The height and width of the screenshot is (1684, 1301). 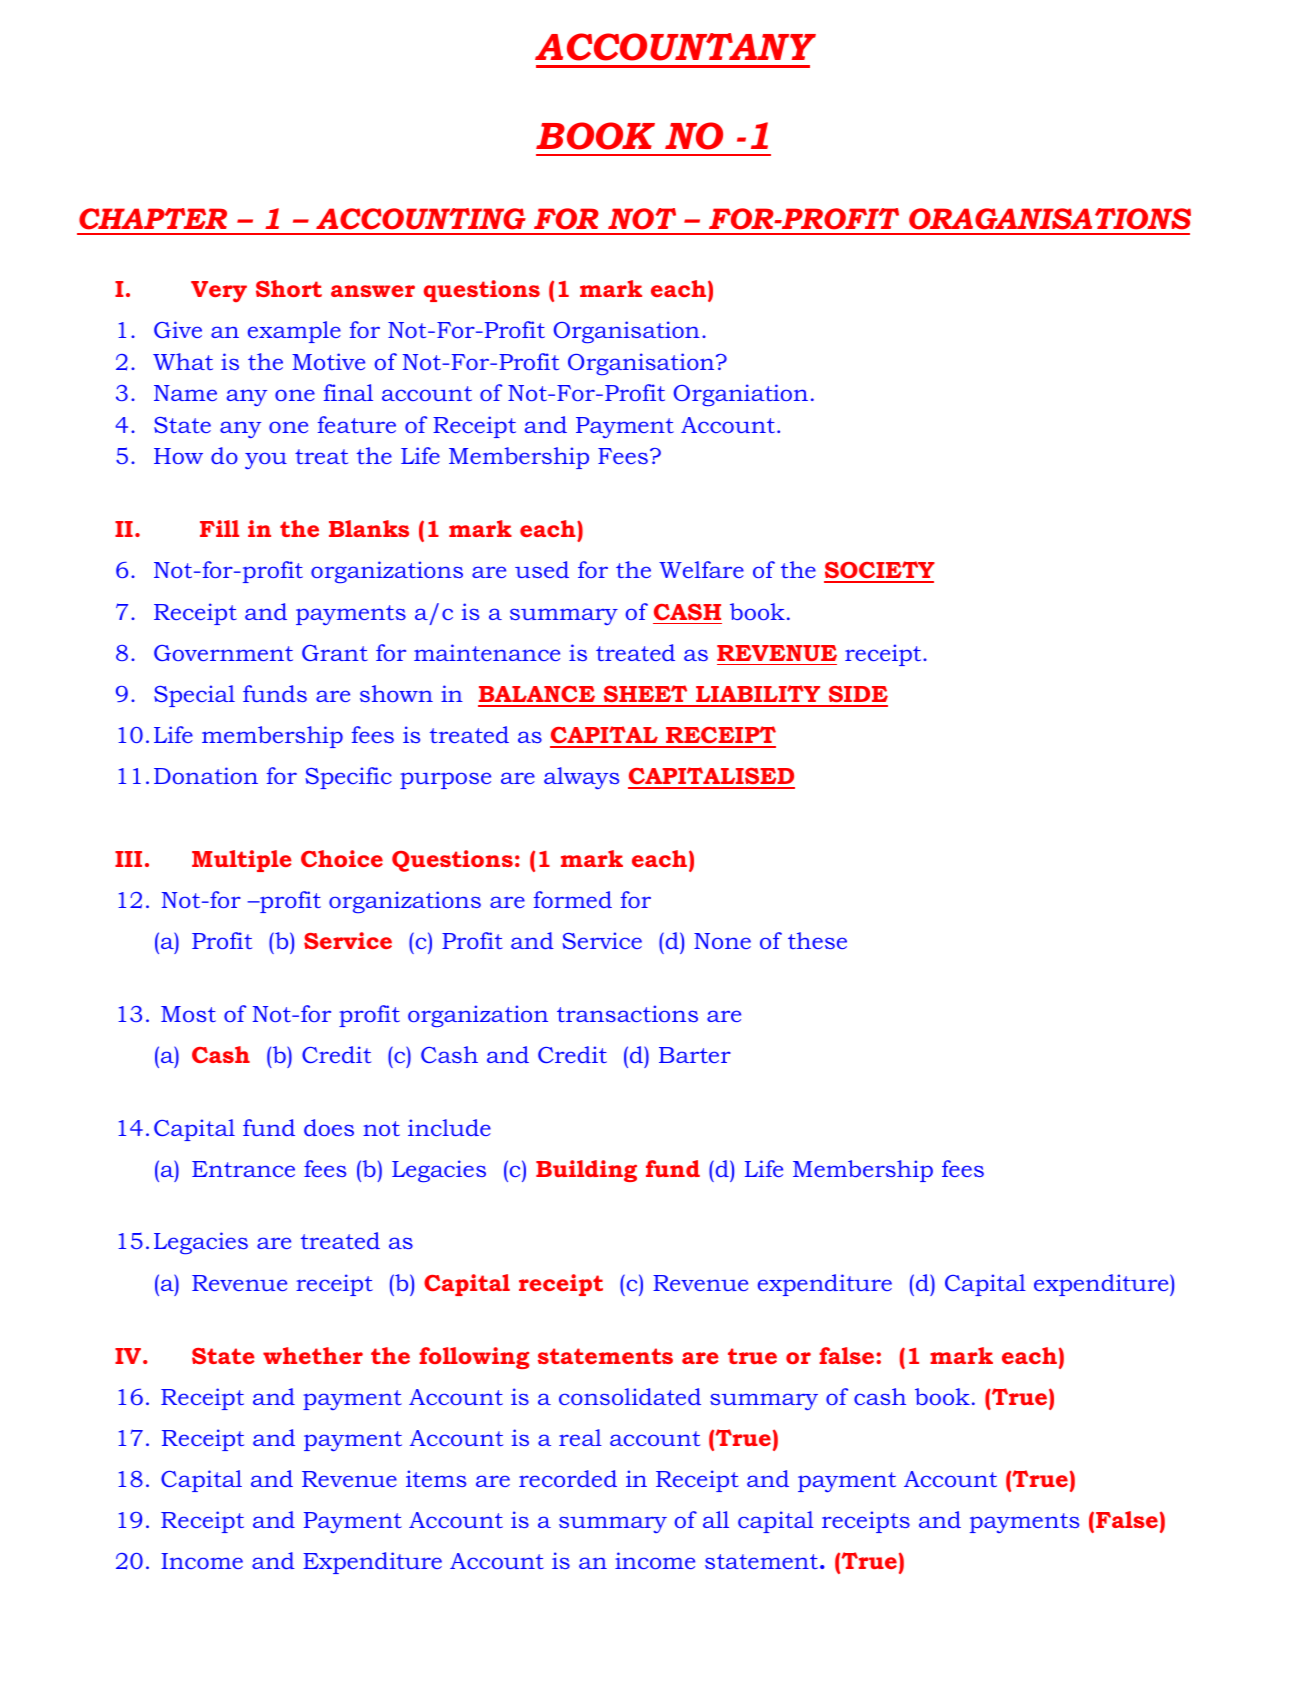 What do you see at coordinates (219, 528) in the screenshot?
I see `Fill` at bounding box center [219, 528].
